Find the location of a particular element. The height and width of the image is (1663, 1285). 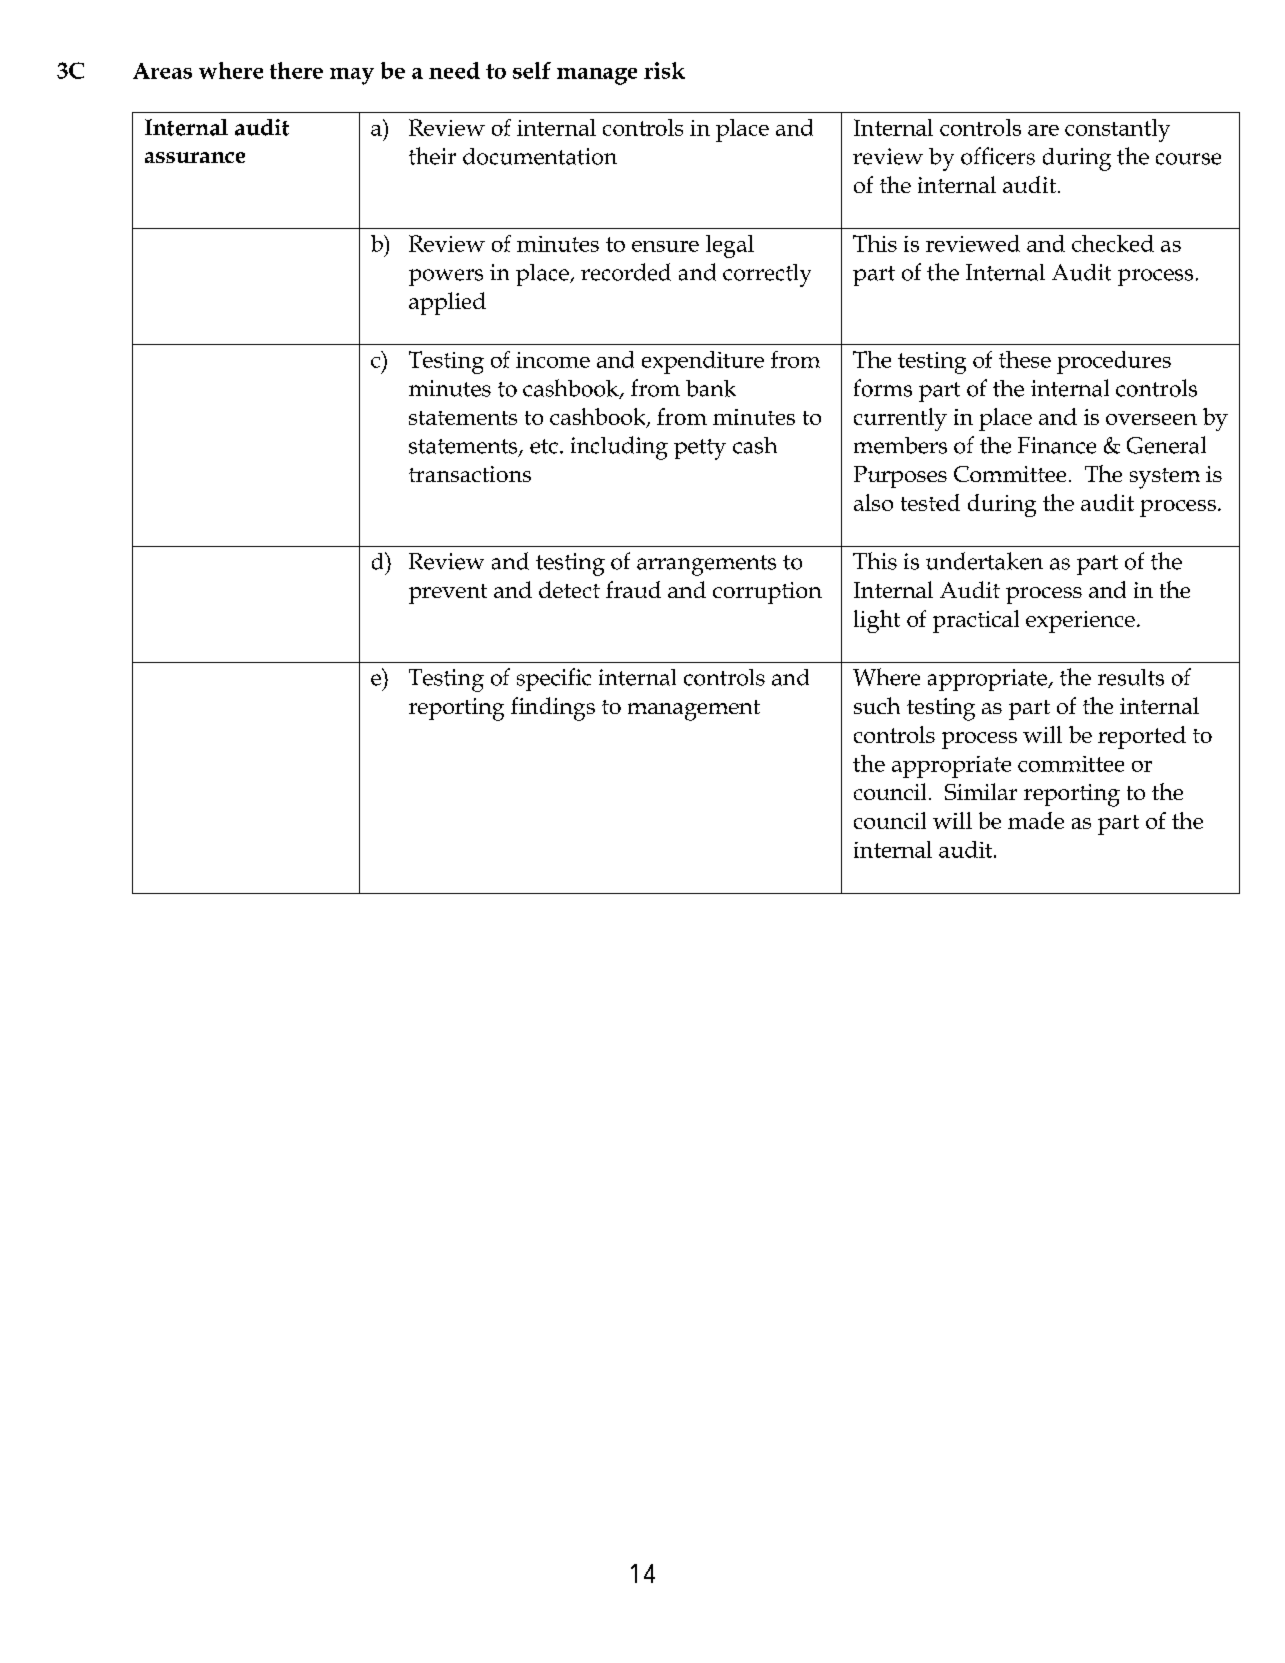

findings is located at coordinates (553, 709).
